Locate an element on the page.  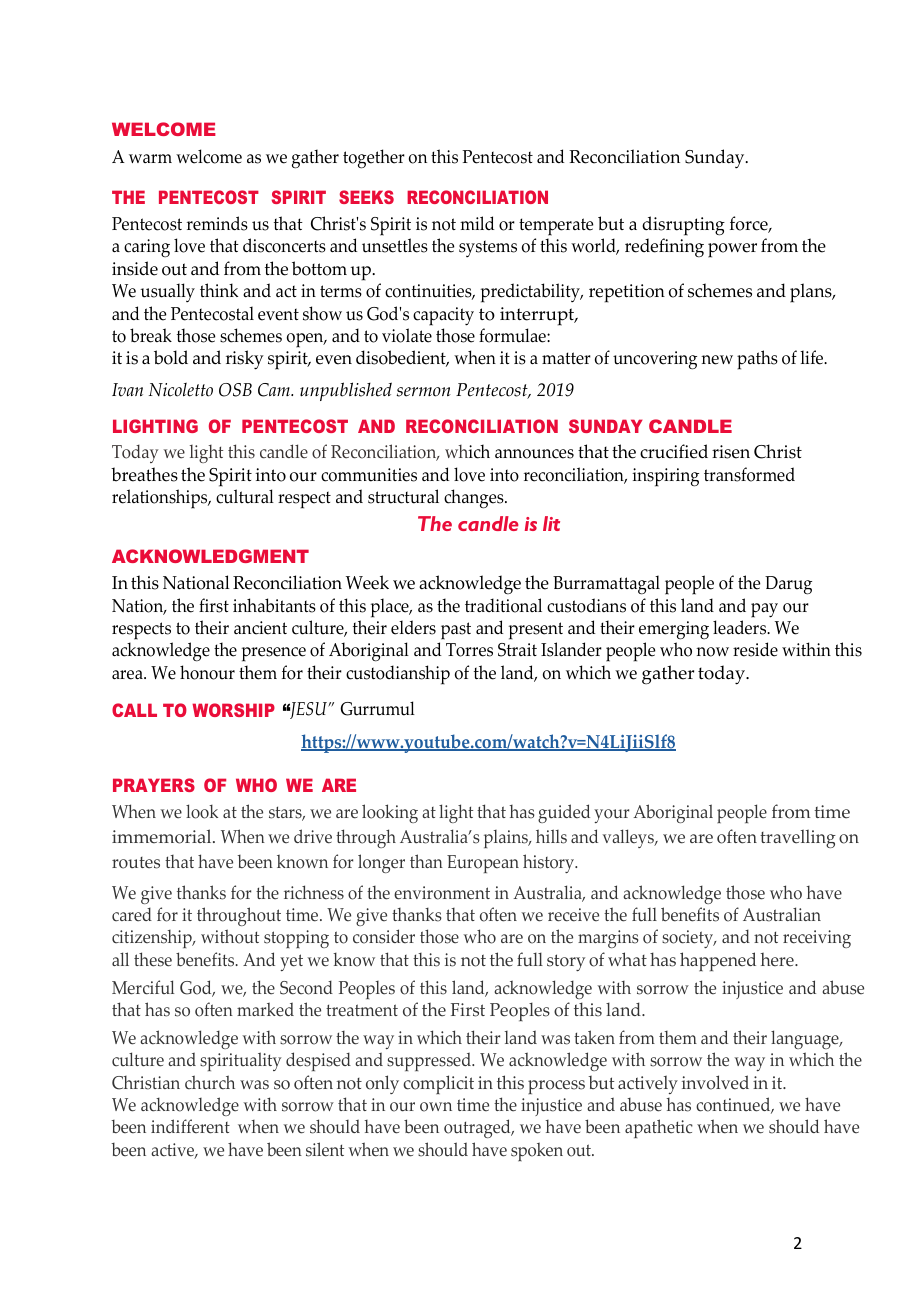
disrupting is located at coordinates (683, 226).
